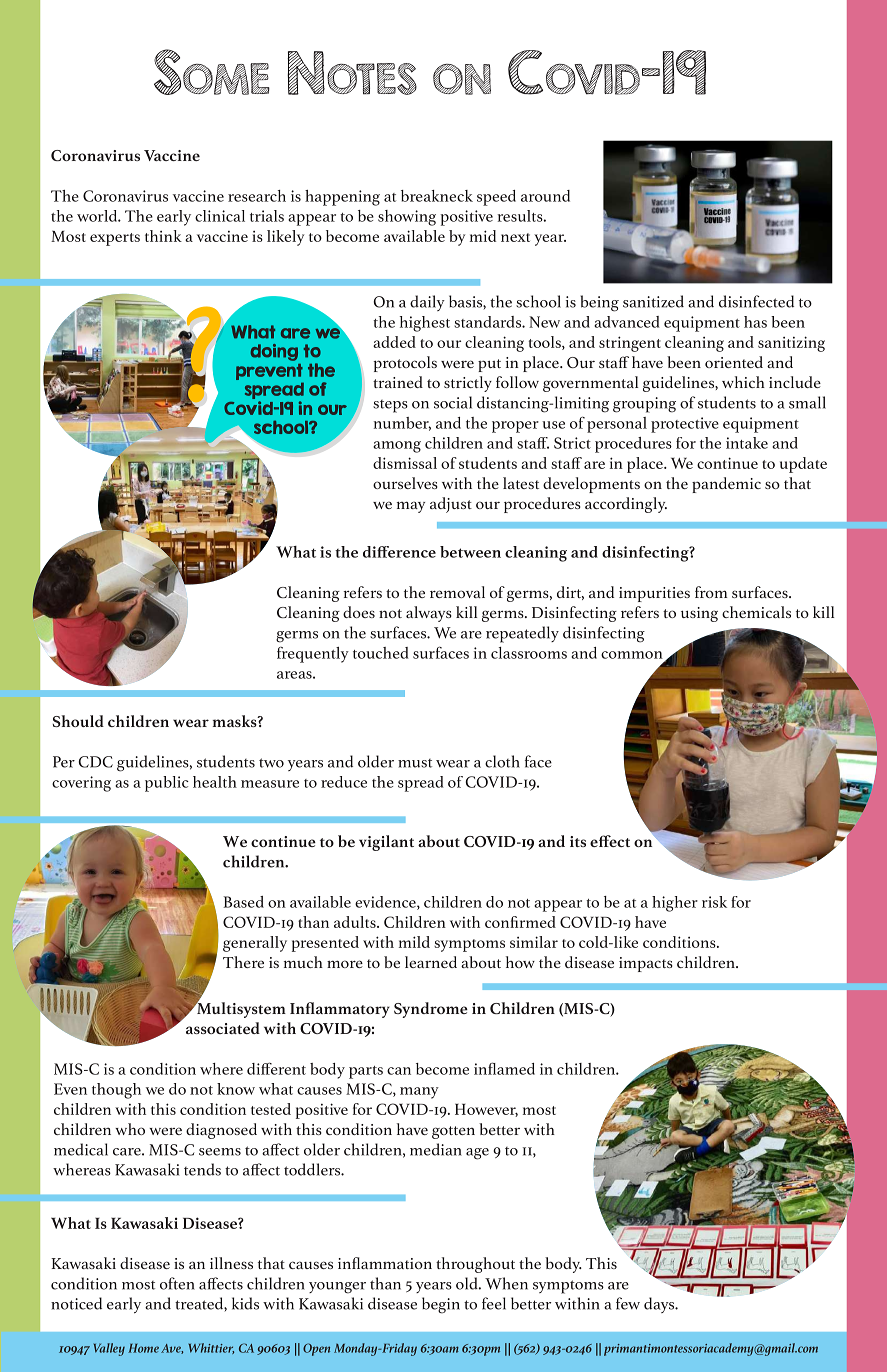  What do you see at coordinates (457, 592) in the image?
I see `removal` at bounding box center [457, 592].
